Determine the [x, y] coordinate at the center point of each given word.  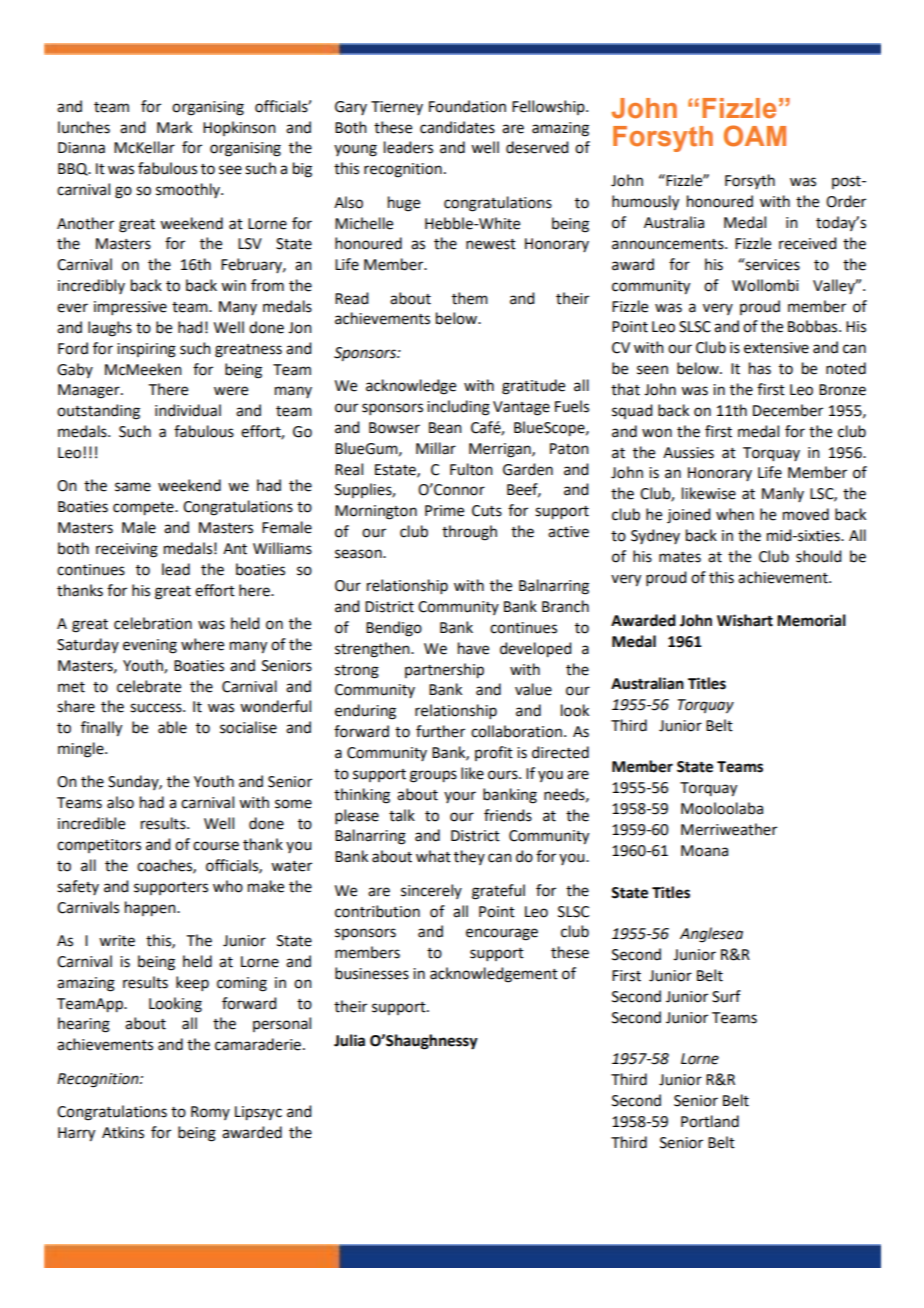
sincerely [431, 891]
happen [151, 909]
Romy [210, 1113]
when [735, 514]
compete [144, 509]
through [469, 533]
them [470, 298]
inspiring [146, 350]
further [440, 731]
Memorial [811, 620]
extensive [776, 348]
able [172, 727]
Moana [704, 851]
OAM [755, 136]
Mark [174, 127]
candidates [457, 127]
